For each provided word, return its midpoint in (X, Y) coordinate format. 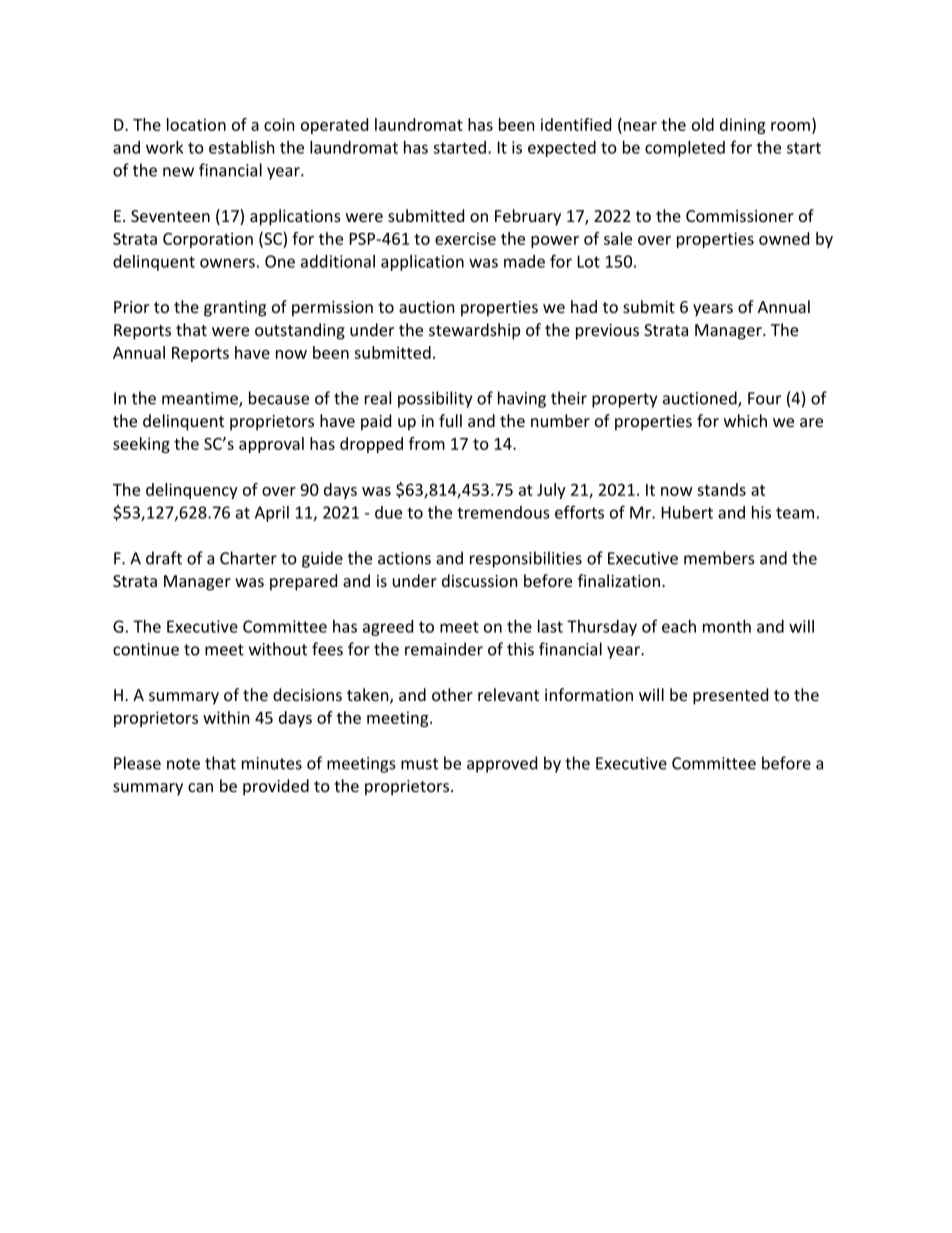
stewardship (474, 331)
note (183, 764)
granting (235, 309)
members (719, 558)
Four (764, 398)
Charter (248, 558)
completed (685, 149)
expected (562, 149)
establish (242, 147)
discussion (480, 580)
